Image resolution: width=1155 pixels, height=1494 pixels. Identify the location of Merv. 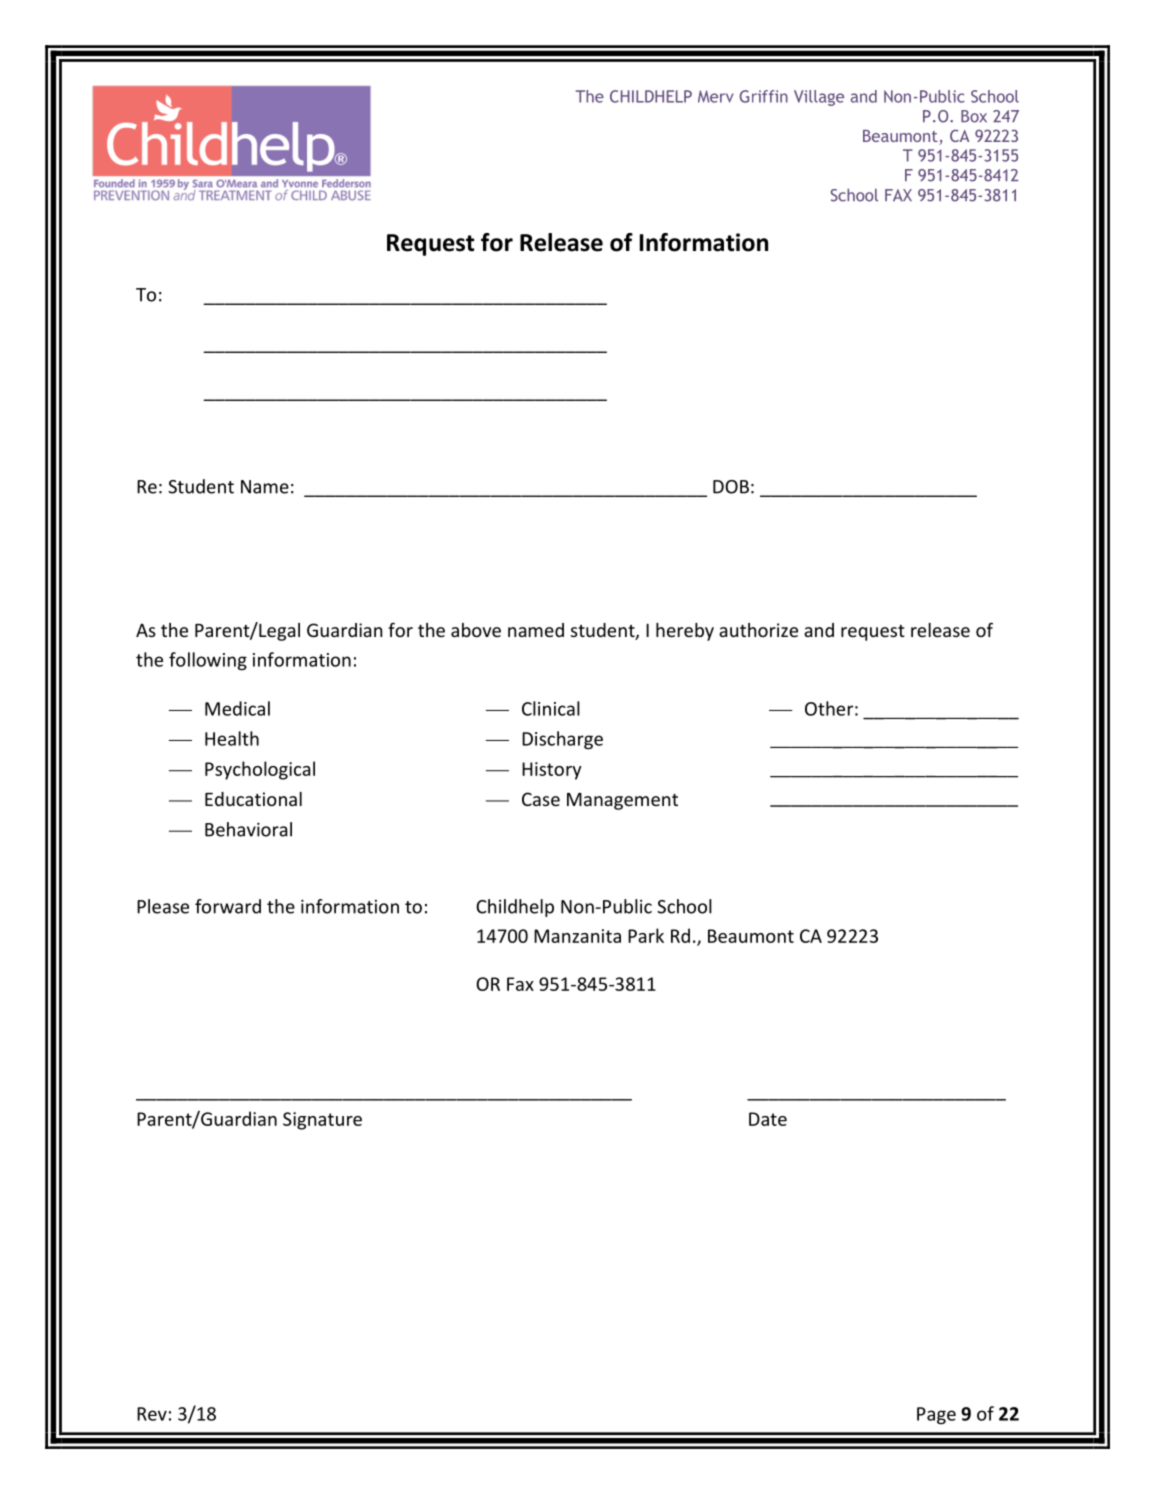
(716, 96).
